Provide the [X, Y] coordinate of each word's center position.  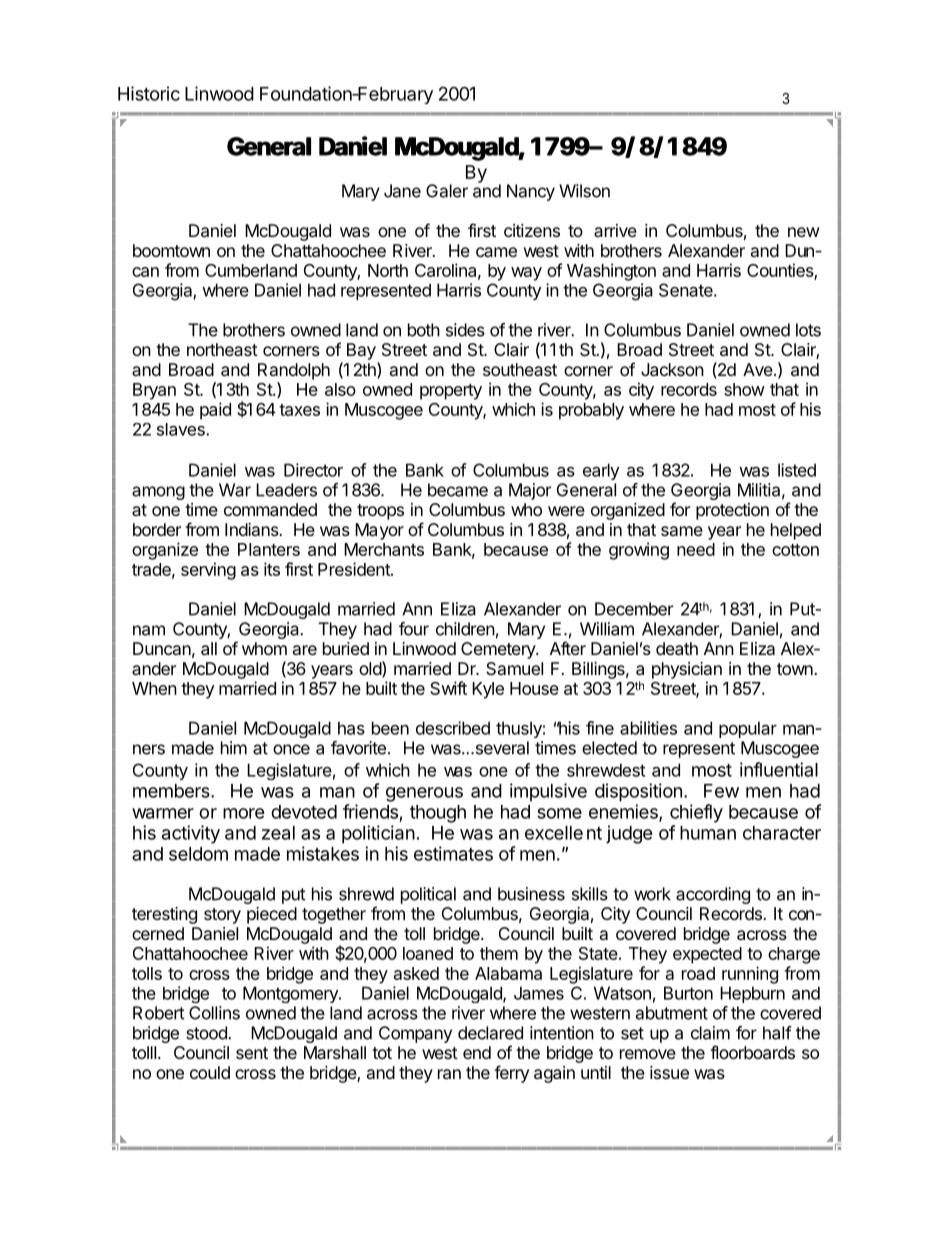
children [465, 629]
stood [207, 1033]
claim [710, 1033]
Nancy [531, 192]
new [804, 232]
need [696, 549]
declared [490, 1033]
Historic [149, 93]
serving [208, 571]
